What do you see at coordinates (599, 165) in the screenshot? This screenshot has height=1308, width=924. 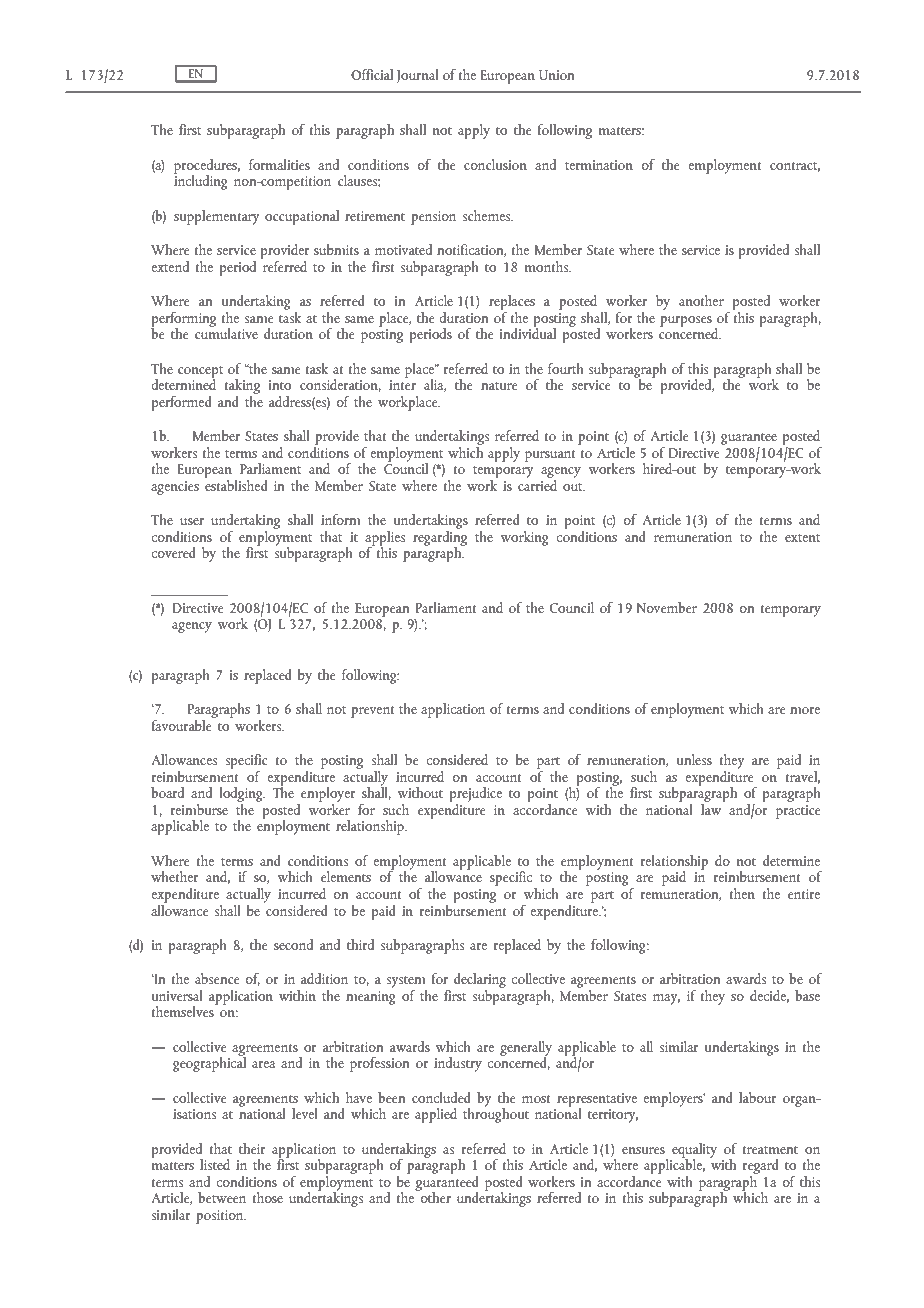 I see `termination` at bounding box center [599, 165].
